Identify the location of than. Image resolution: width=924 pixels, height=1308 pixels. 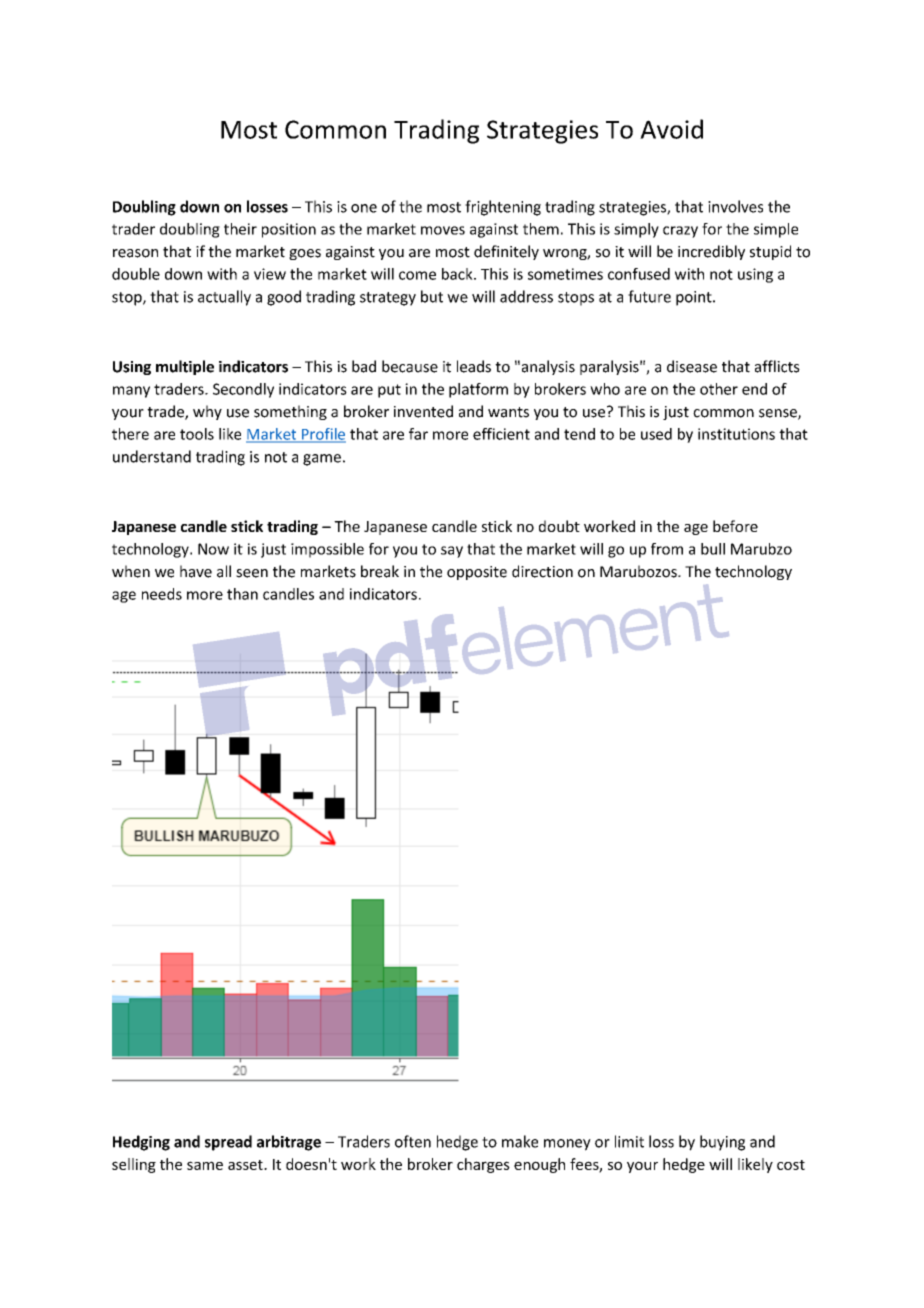
(242, 594).
